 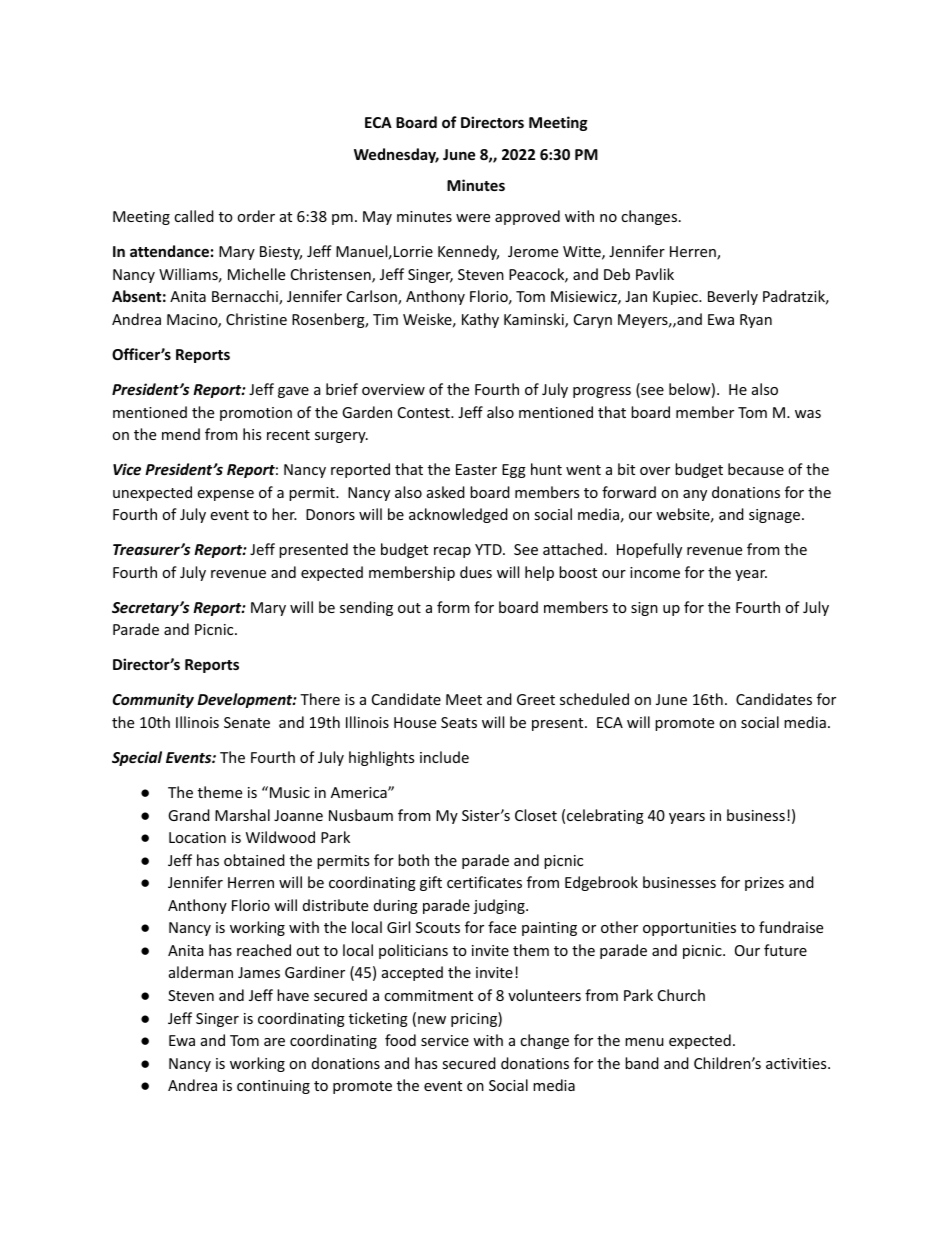 I want to click on called, so click(x=194, y=216).
